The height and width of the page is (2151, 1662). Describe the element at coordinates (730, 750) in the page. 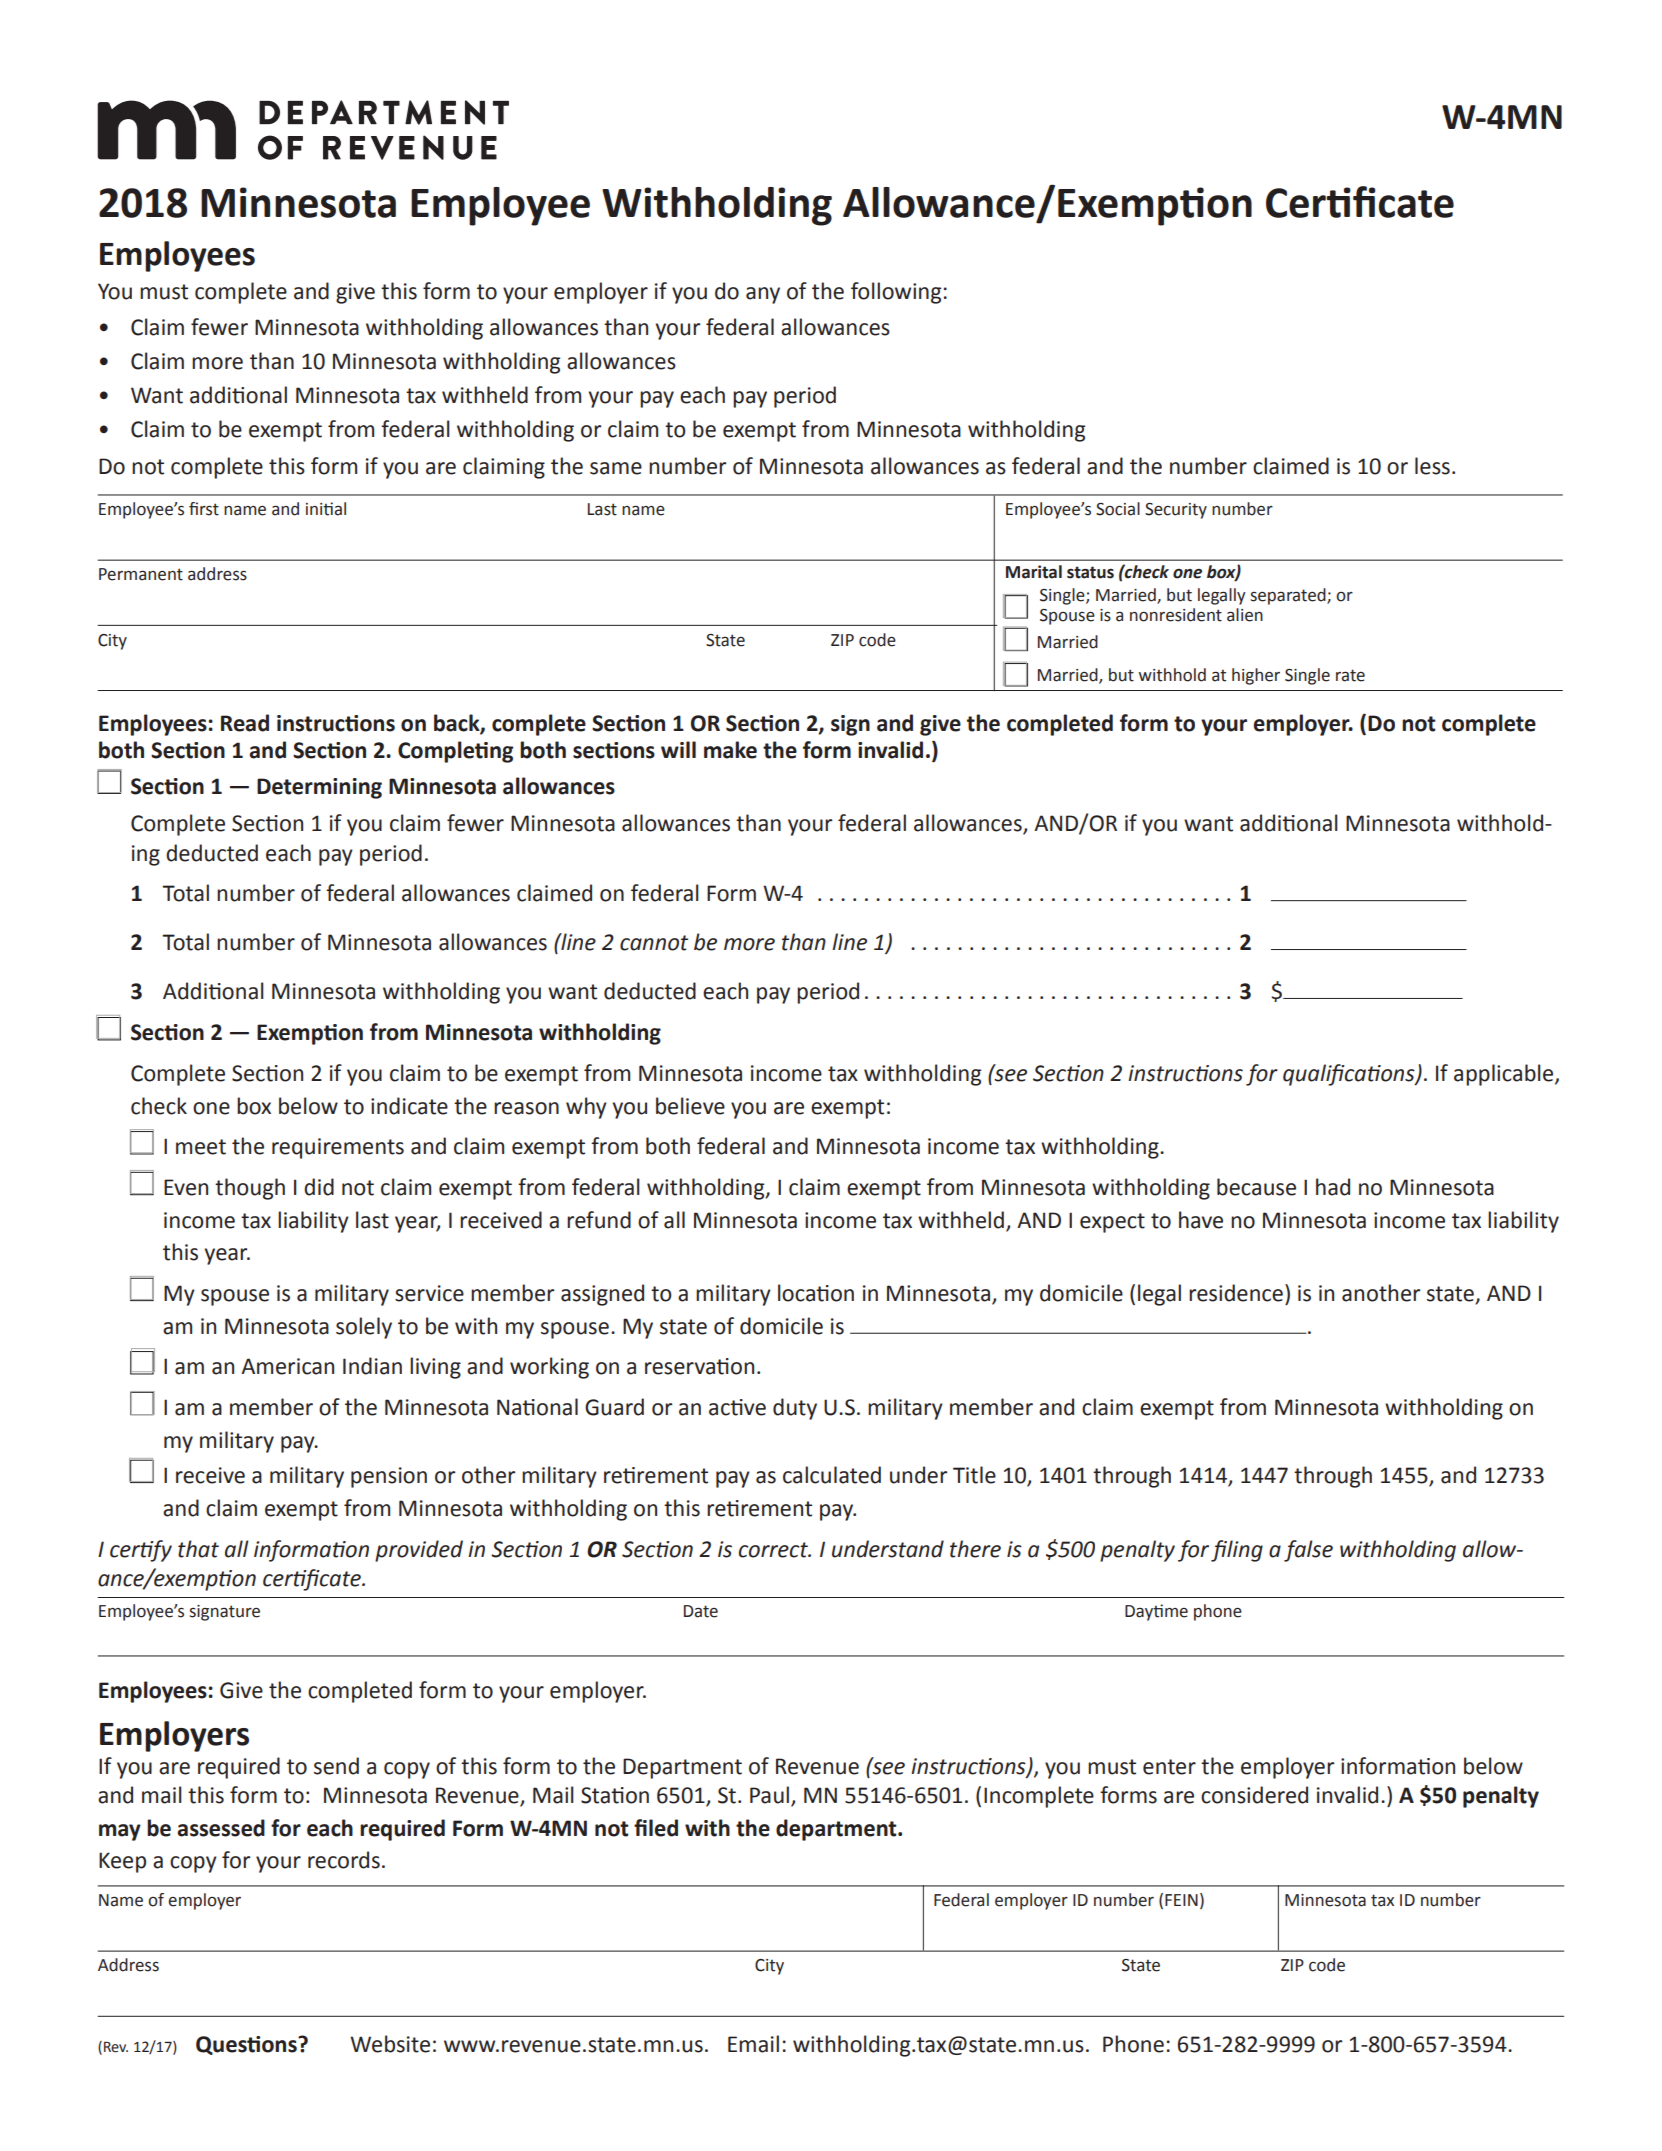

I see `make` at that location.
